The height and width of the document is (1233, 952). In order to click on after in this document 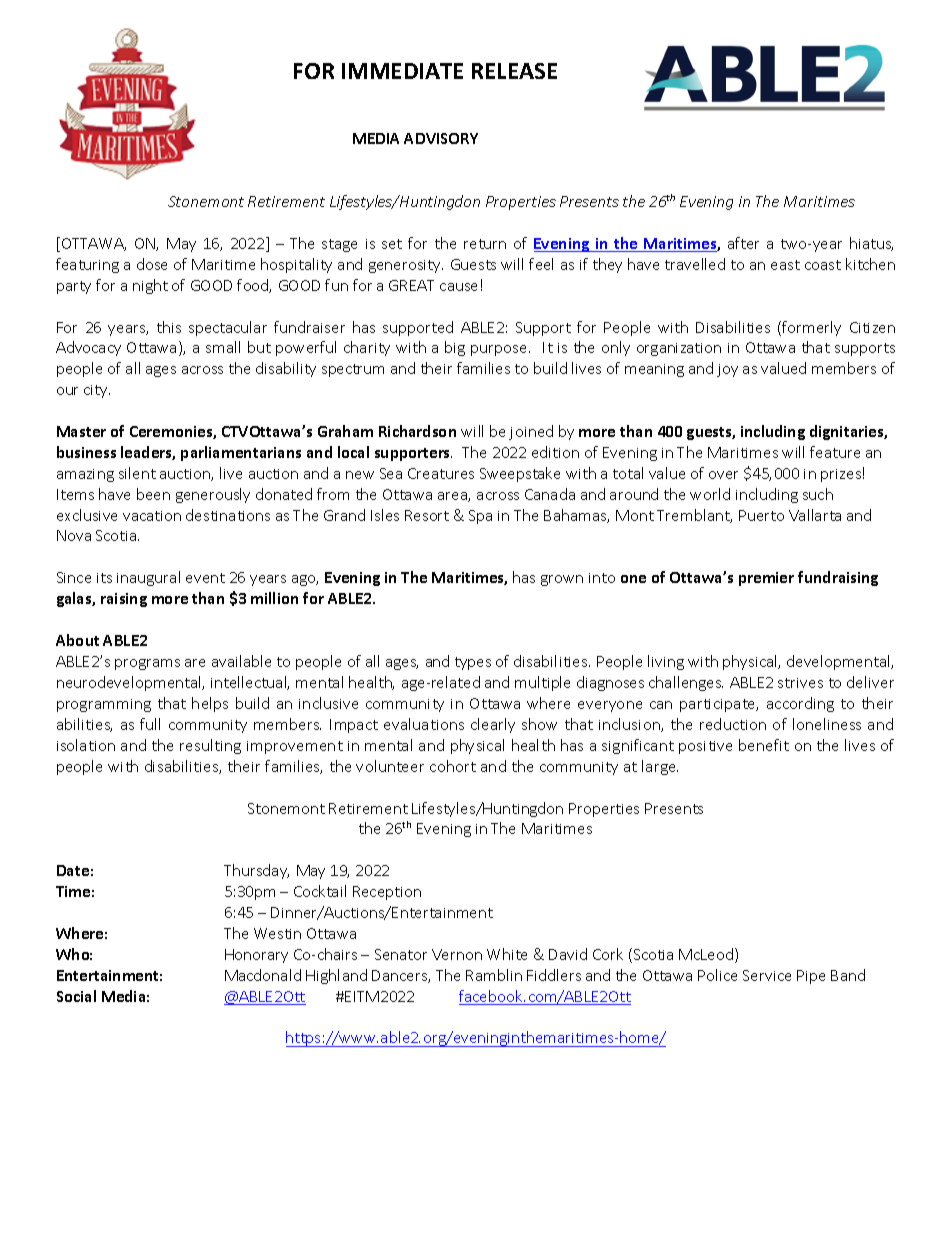, I will do `click(743, 243)`.
